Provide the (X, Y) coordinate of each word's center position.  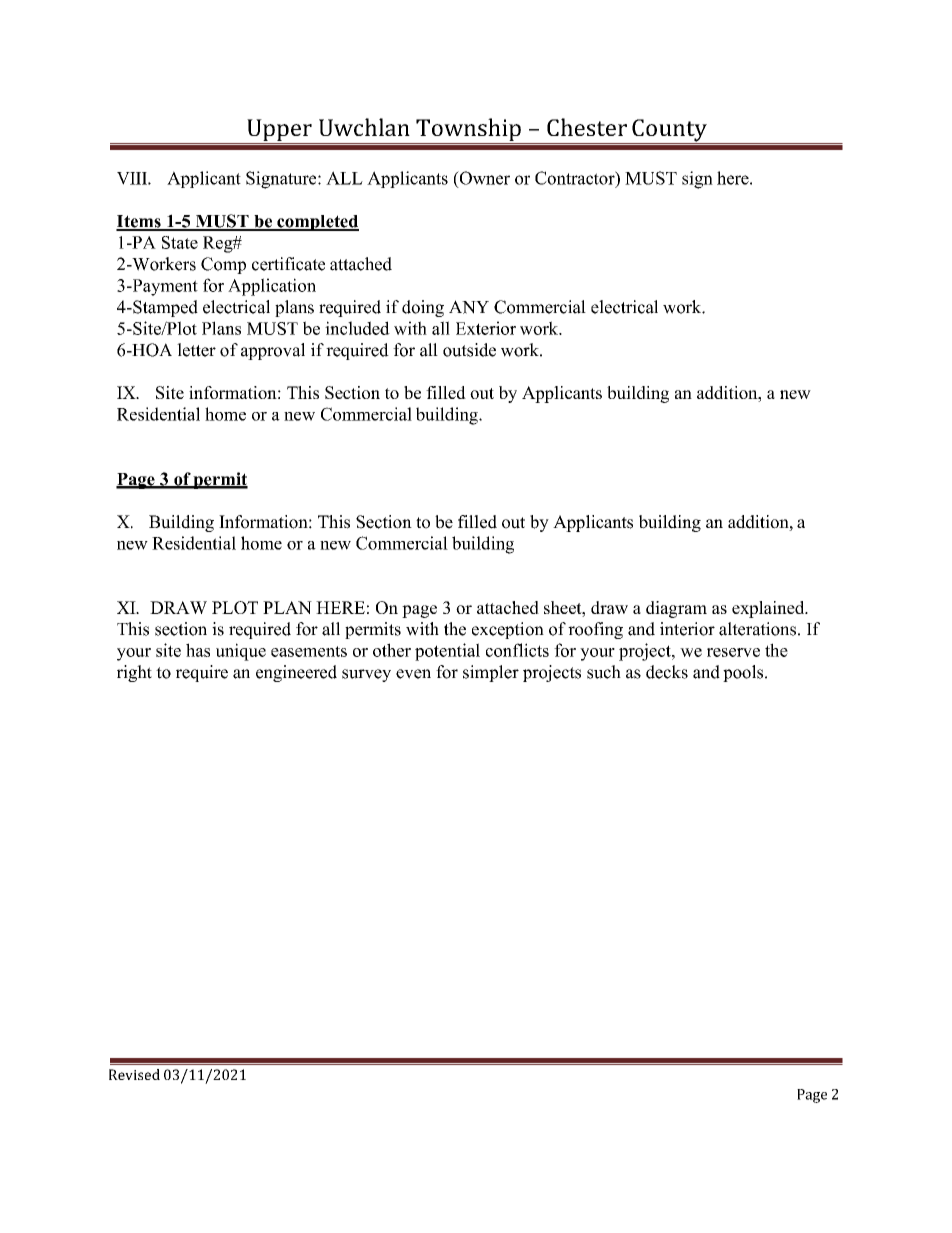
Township (468, 131)
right (134, 673)
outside (469, 350)
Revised (134, 1074)
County (669, 131)
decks (667, 672)
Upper (279, 131)
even (413, 674)
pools (744, 673)
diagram (676, 609)
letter (196, 350)
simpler (491, 673)
